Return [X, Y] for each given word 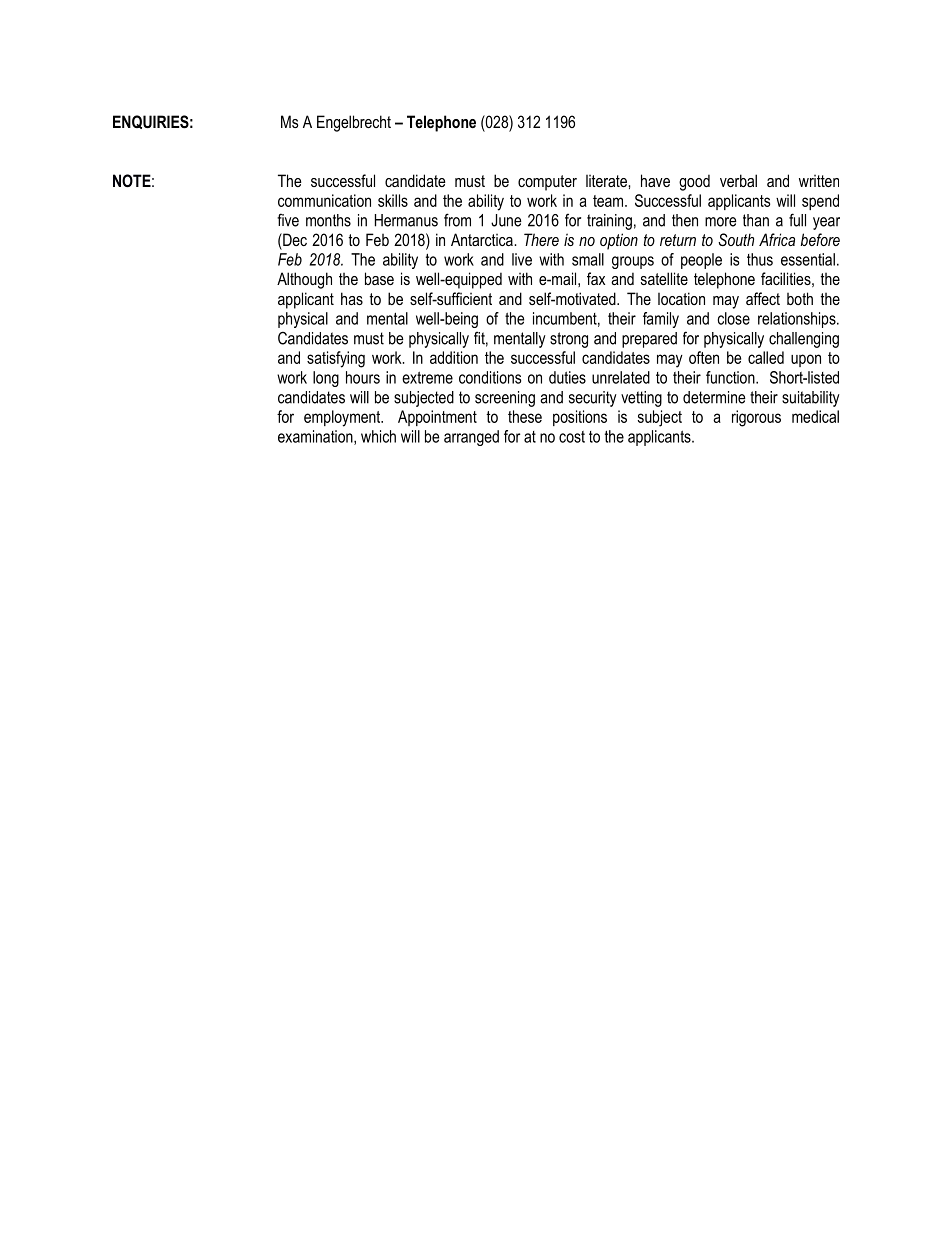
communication [324, 200]
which [378, 436]
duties [567, 377]
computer [547, 183]
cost [572, 437]
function [731, 377]
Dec [294, 239]
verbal [738, 180]
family [661, 320]
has [352, 298]
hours [363, 377]
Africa [777, 239]
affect [763, 298]
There [541, 239]
